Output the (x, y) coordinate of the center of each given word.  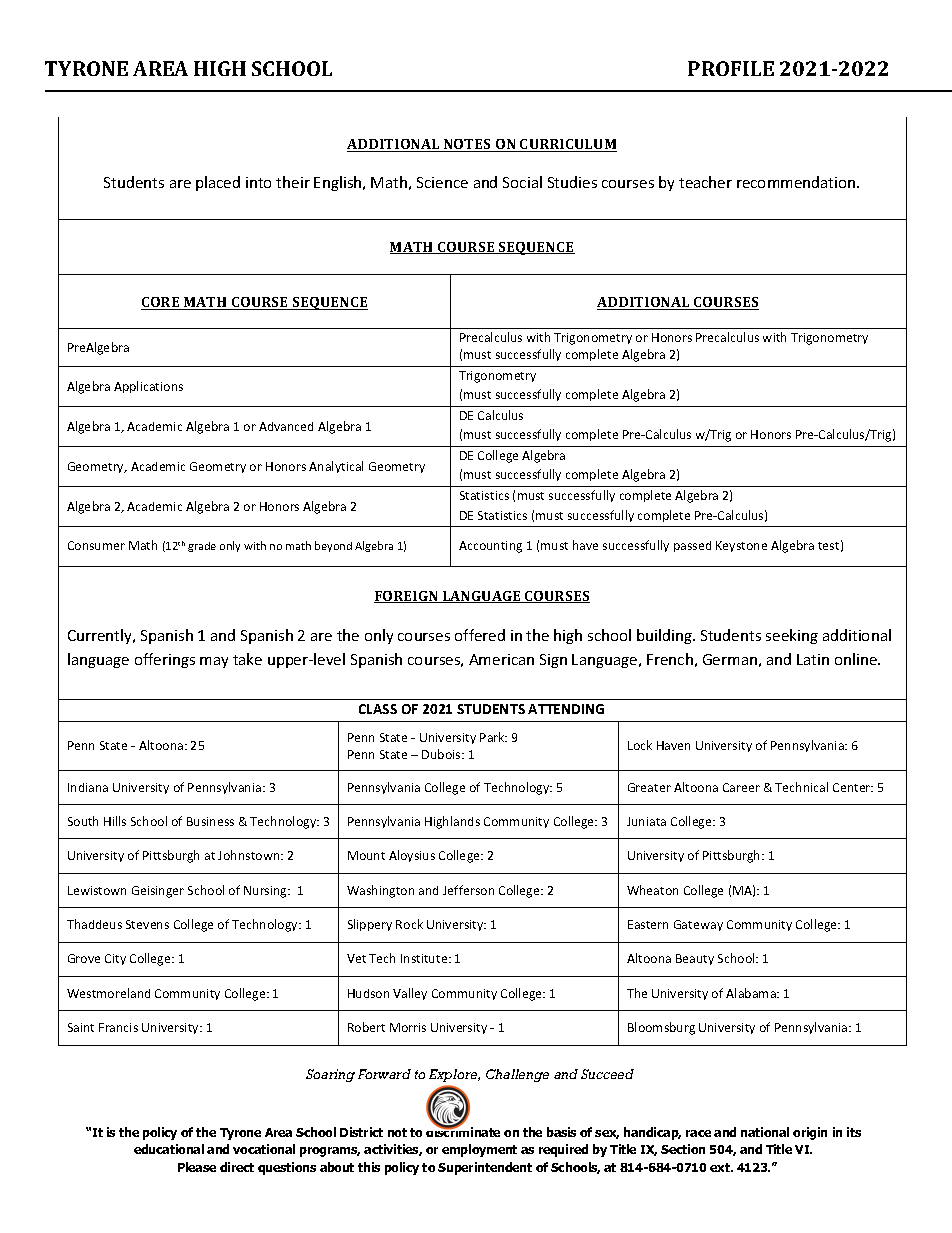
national (765, 1132)
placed (218, 183)
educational (169, 1149)
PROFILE (731, 68)
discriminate (463, 1131)
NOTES (468, 145)
